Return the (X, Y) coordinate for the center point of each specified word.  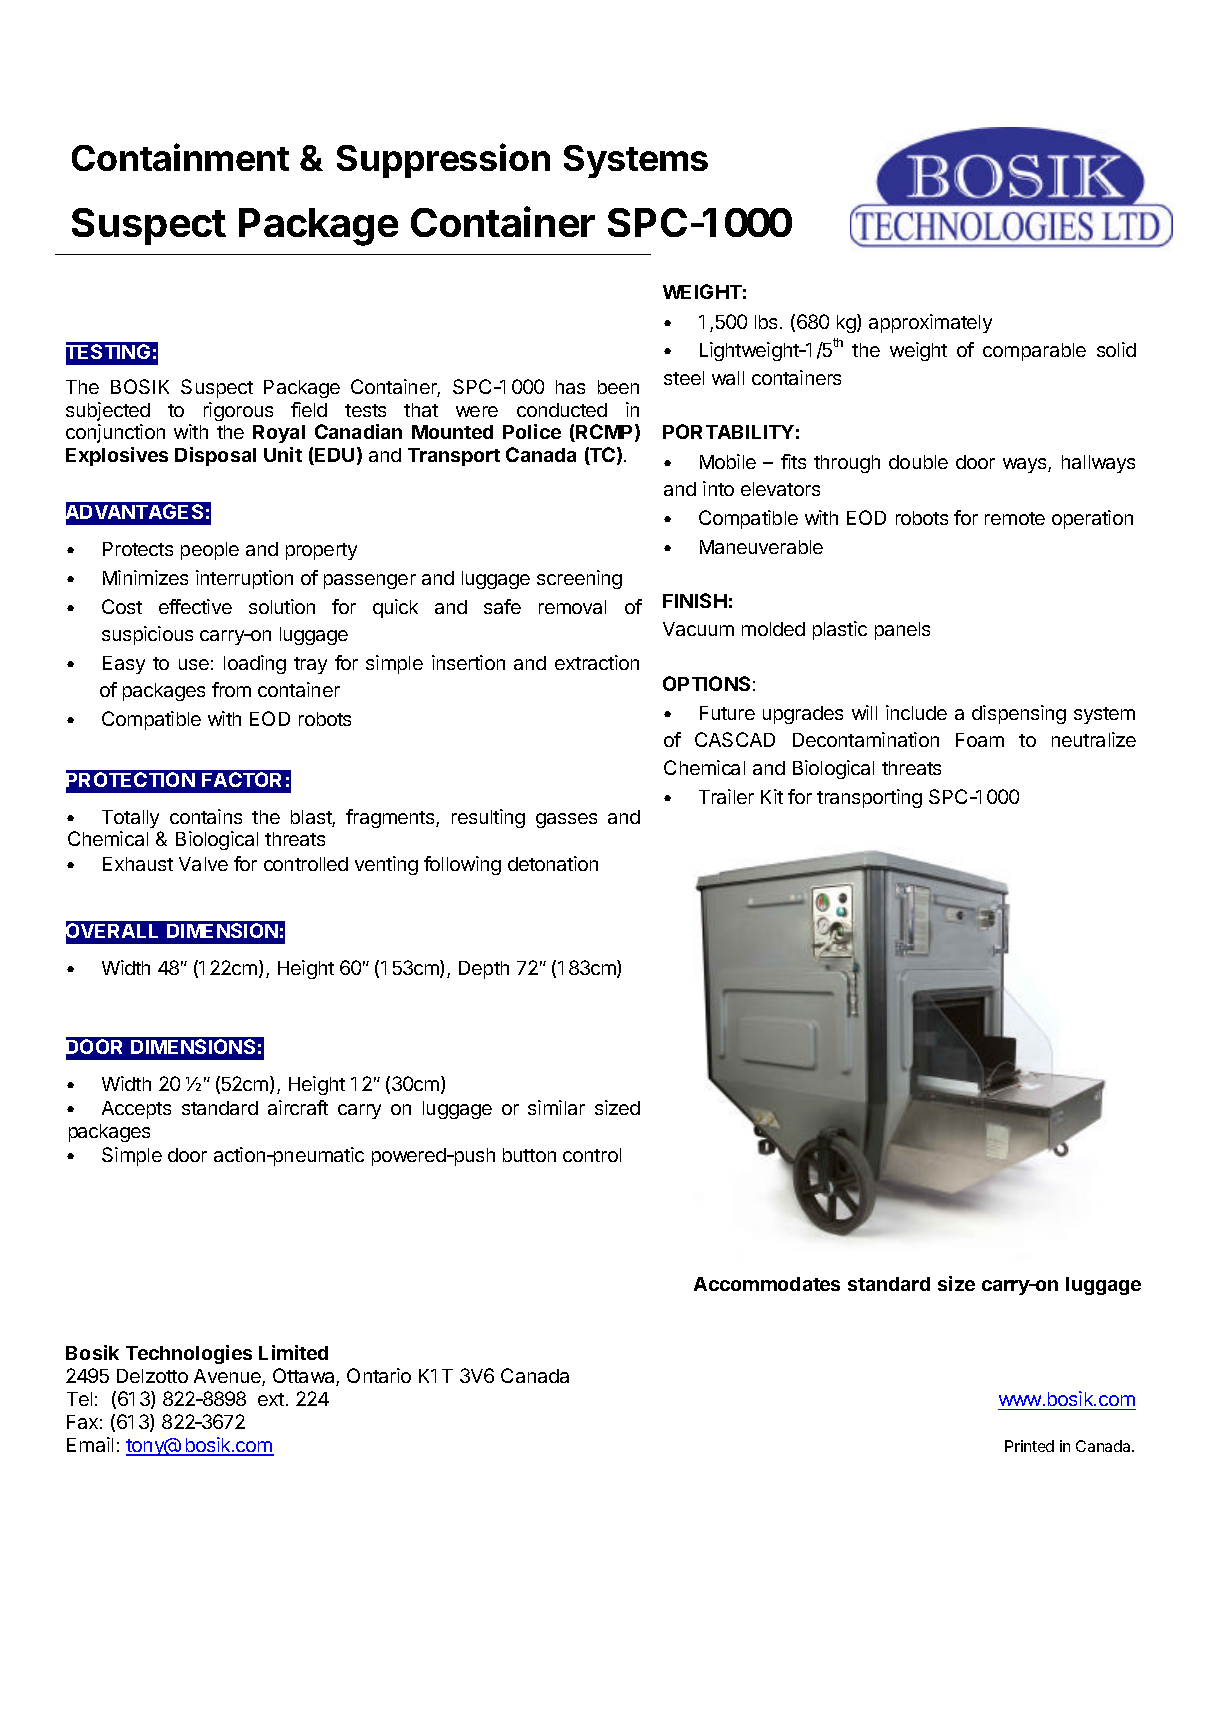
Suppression (443, 160)
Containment (180, 157)
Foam (980, 740)
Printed (1029, 1446)
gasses (566, 820)
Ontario (379, 1375)
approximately (930, 323)
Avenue (228, 1377)
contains (206, 816)
